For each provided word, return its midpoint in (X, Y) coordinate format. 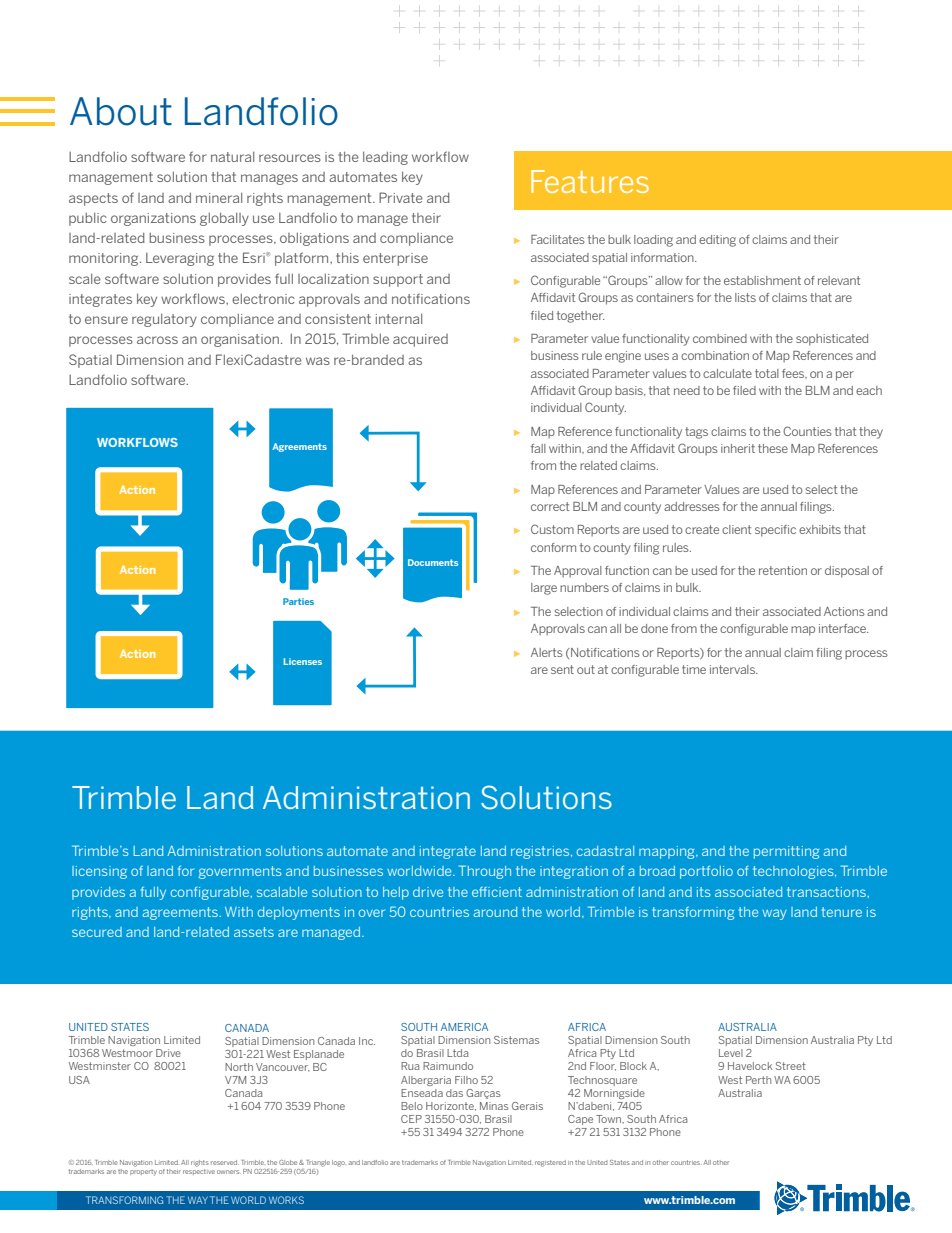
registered (550, 1163)
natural (232, 157)
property (143, 1171)
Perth (758, 1080)
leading (385, 158)
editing (717, 241)
